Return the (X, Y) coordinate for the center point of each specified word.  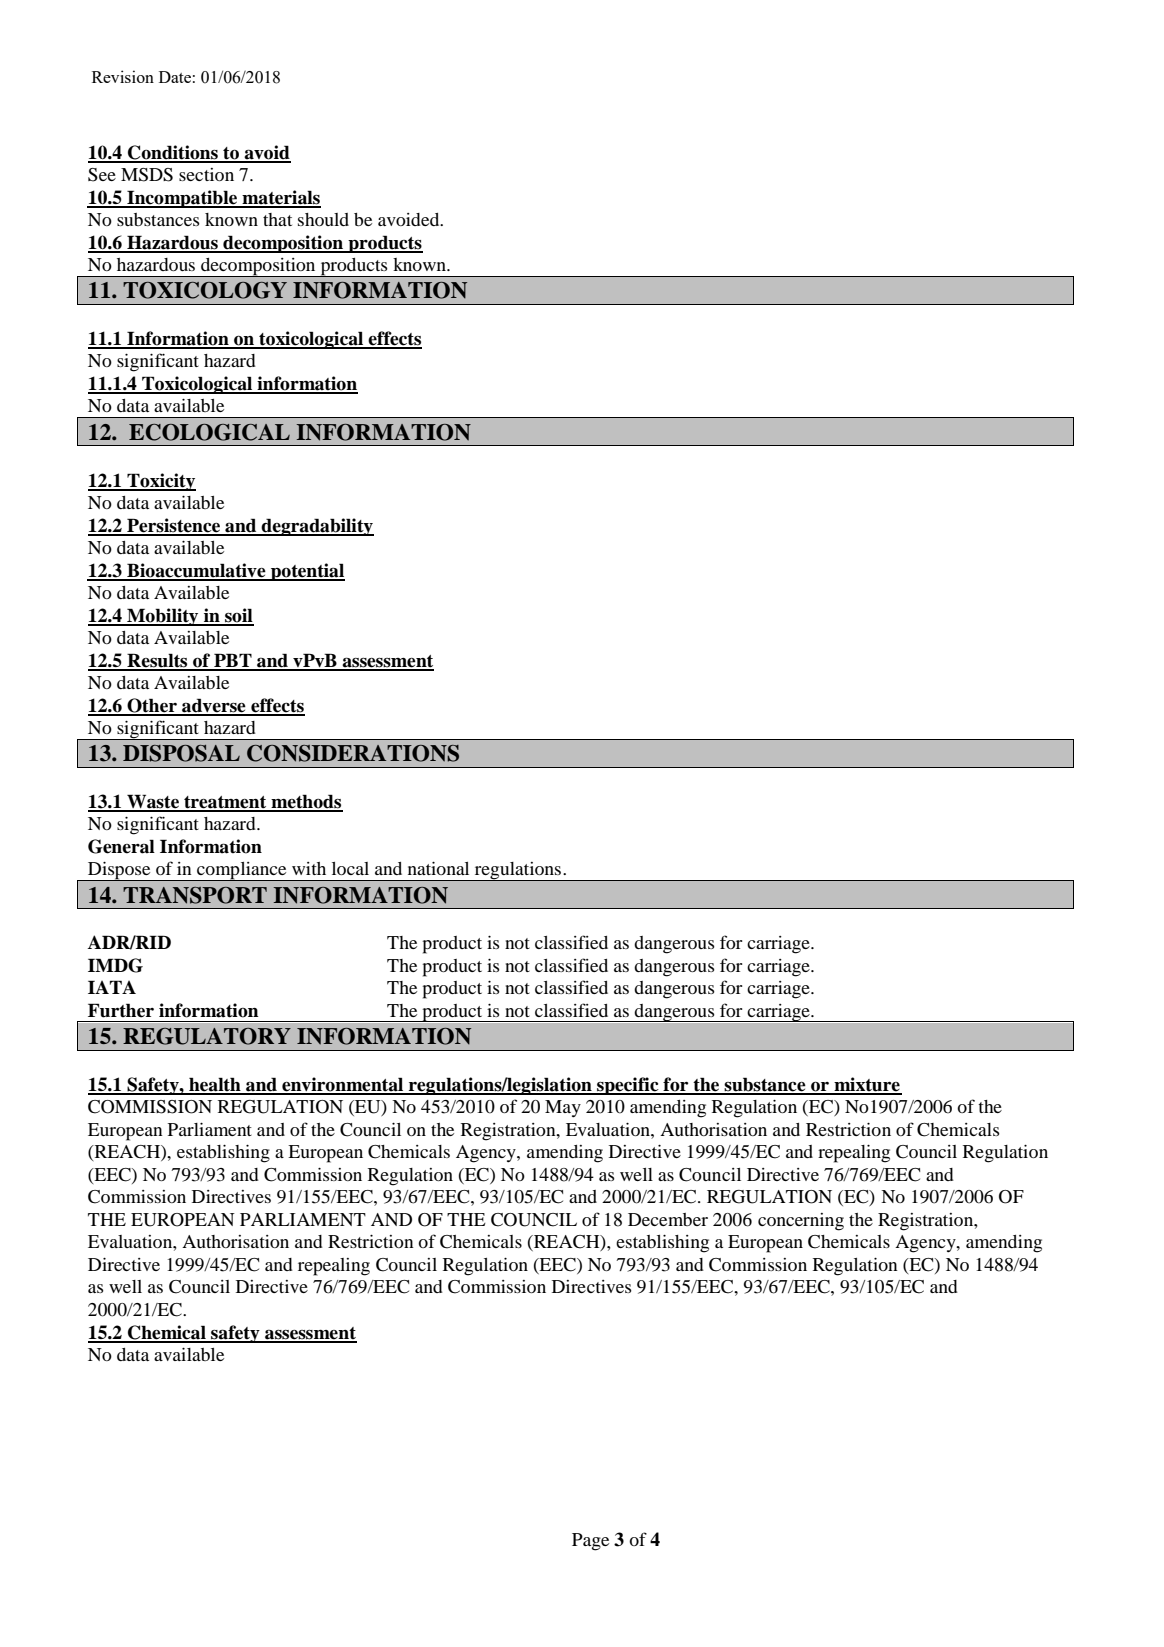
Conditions (173, 153)
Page (590, 1542)
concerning (801, 1222)
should (323, 219)
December (668, 1219)
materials (280, 198)
